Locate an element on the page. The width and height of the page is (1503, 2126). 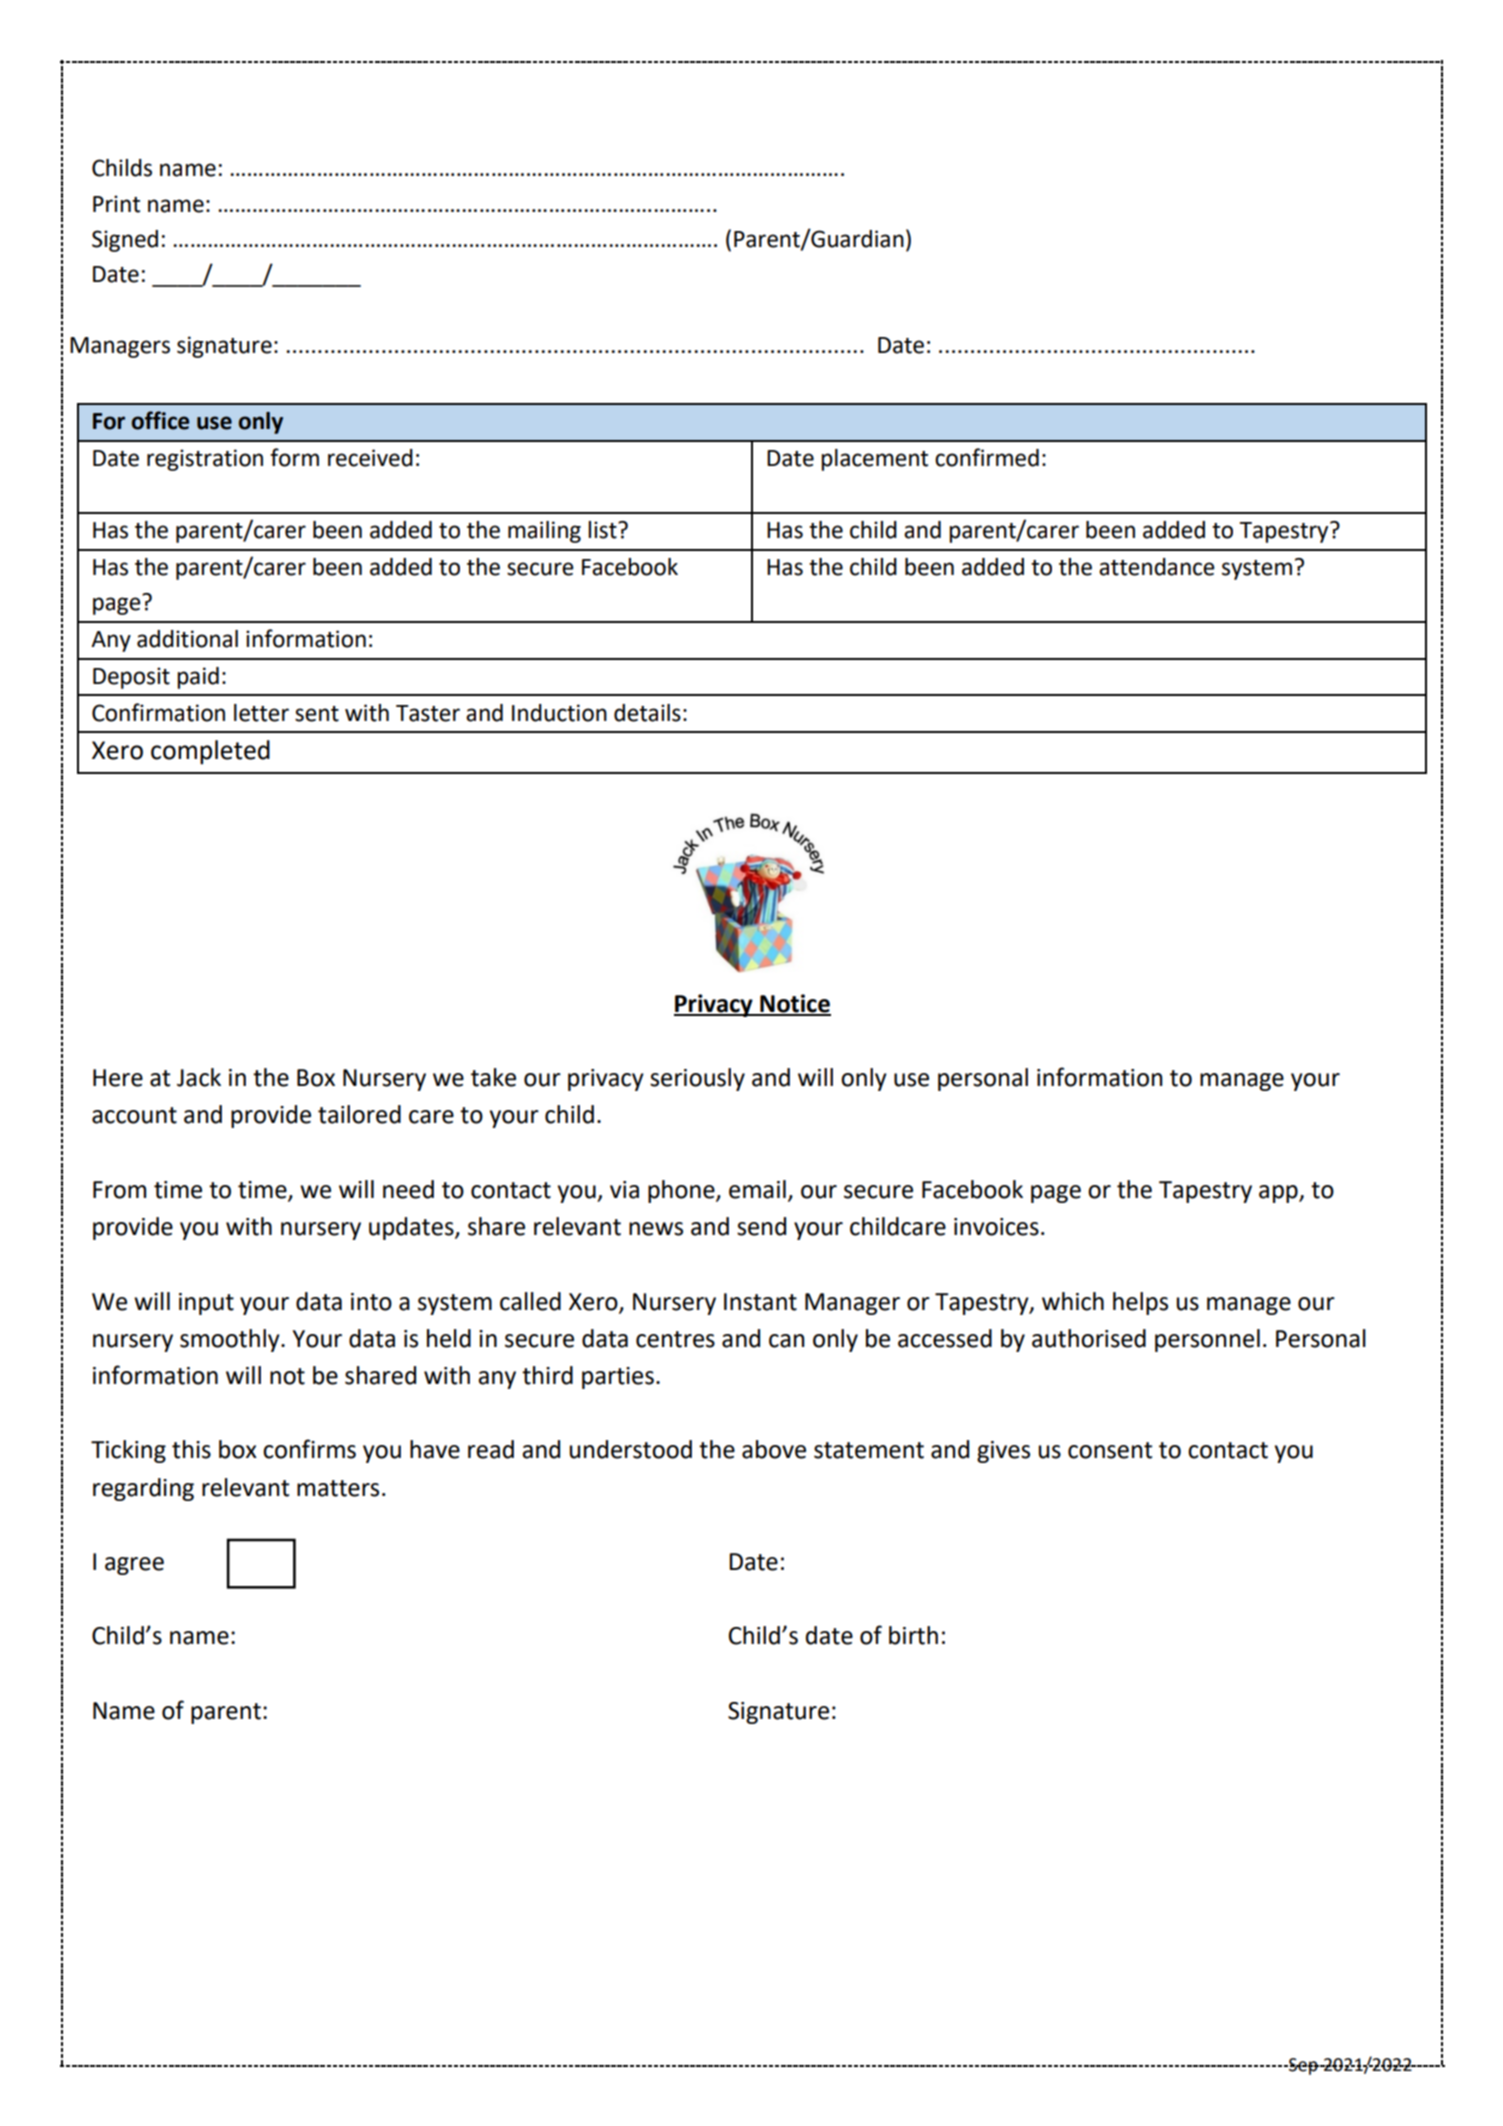
birth is located at coordinates (913, 1635).
